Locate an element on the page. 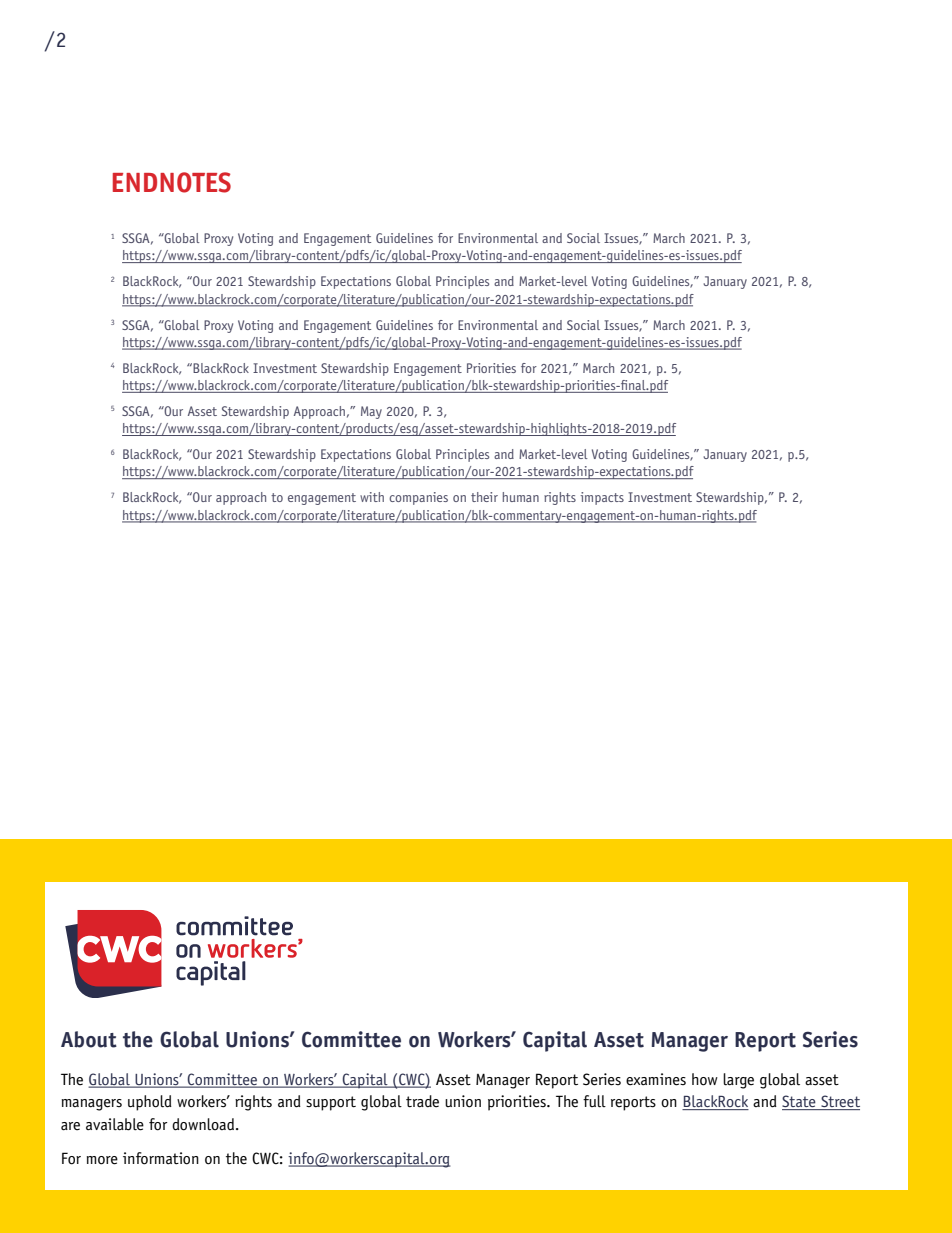 This image has height=1233, width=952. trade is located at coordinates (422, 1101).
